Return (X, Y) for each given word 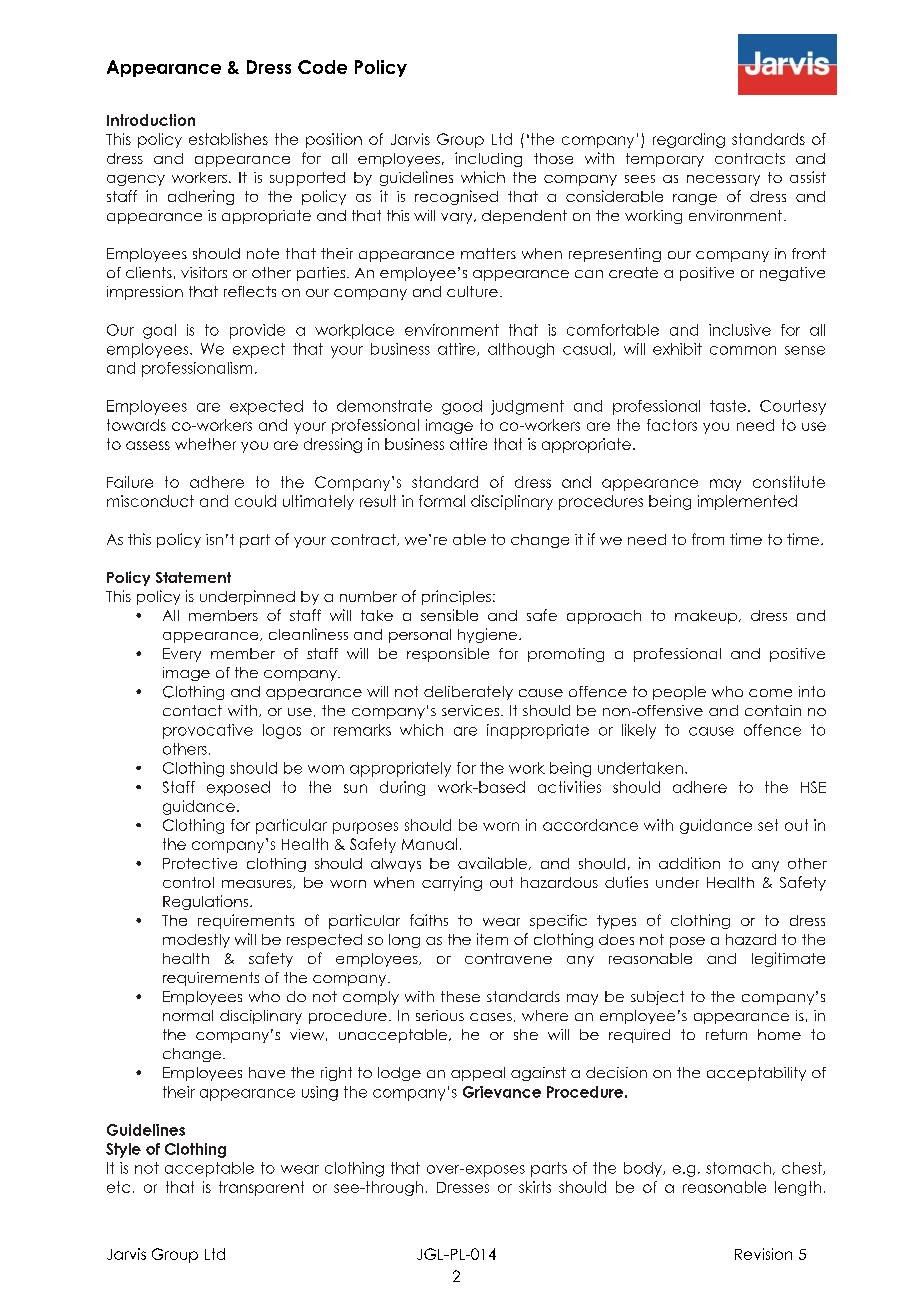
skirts (535, 1187)
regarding (689, 140)
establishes (228, 139)
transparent (261, 1188)
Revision (763, 1254)
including (488, 159)
